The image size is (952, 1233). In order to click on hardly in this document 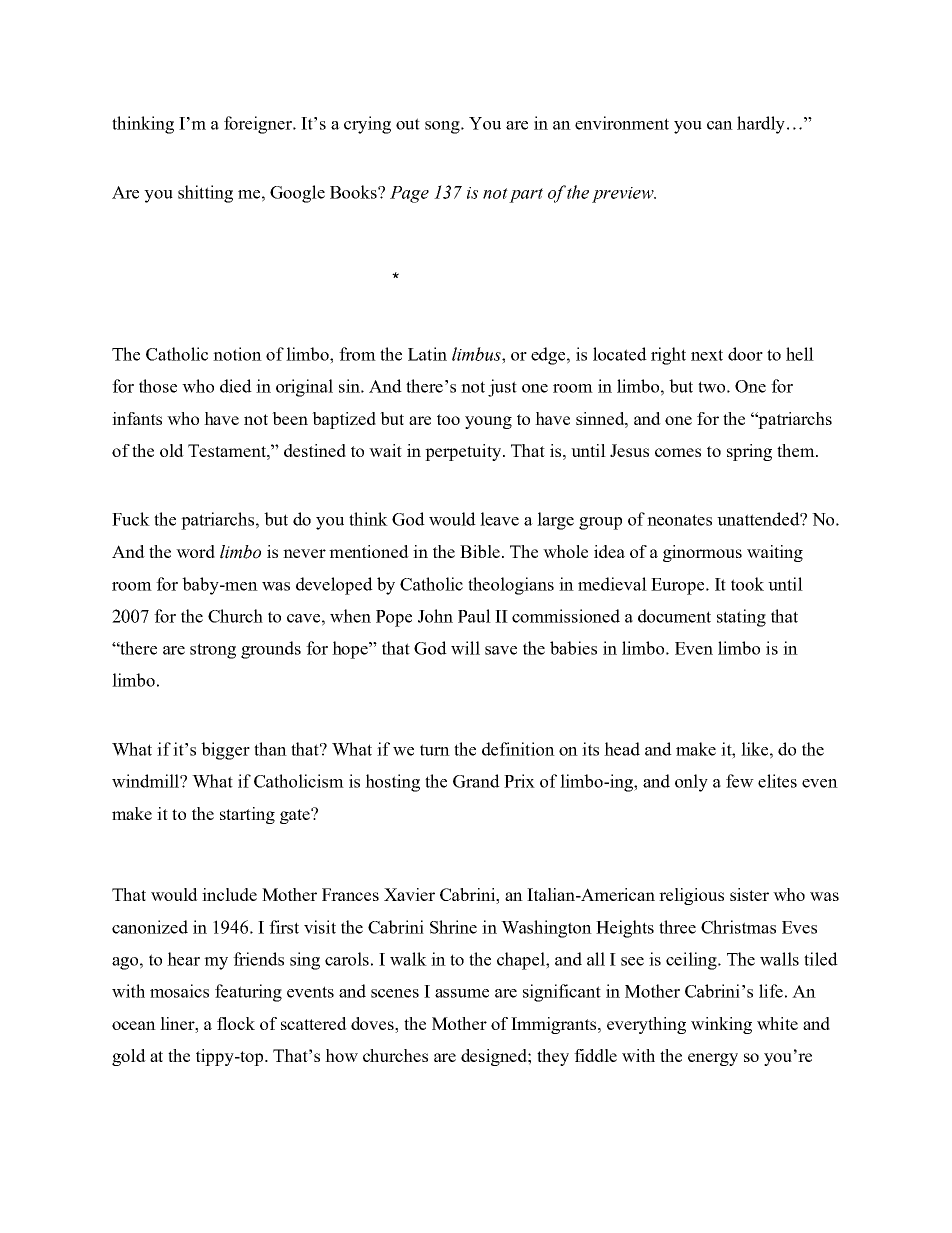, I will do `click(761, 125)`.
